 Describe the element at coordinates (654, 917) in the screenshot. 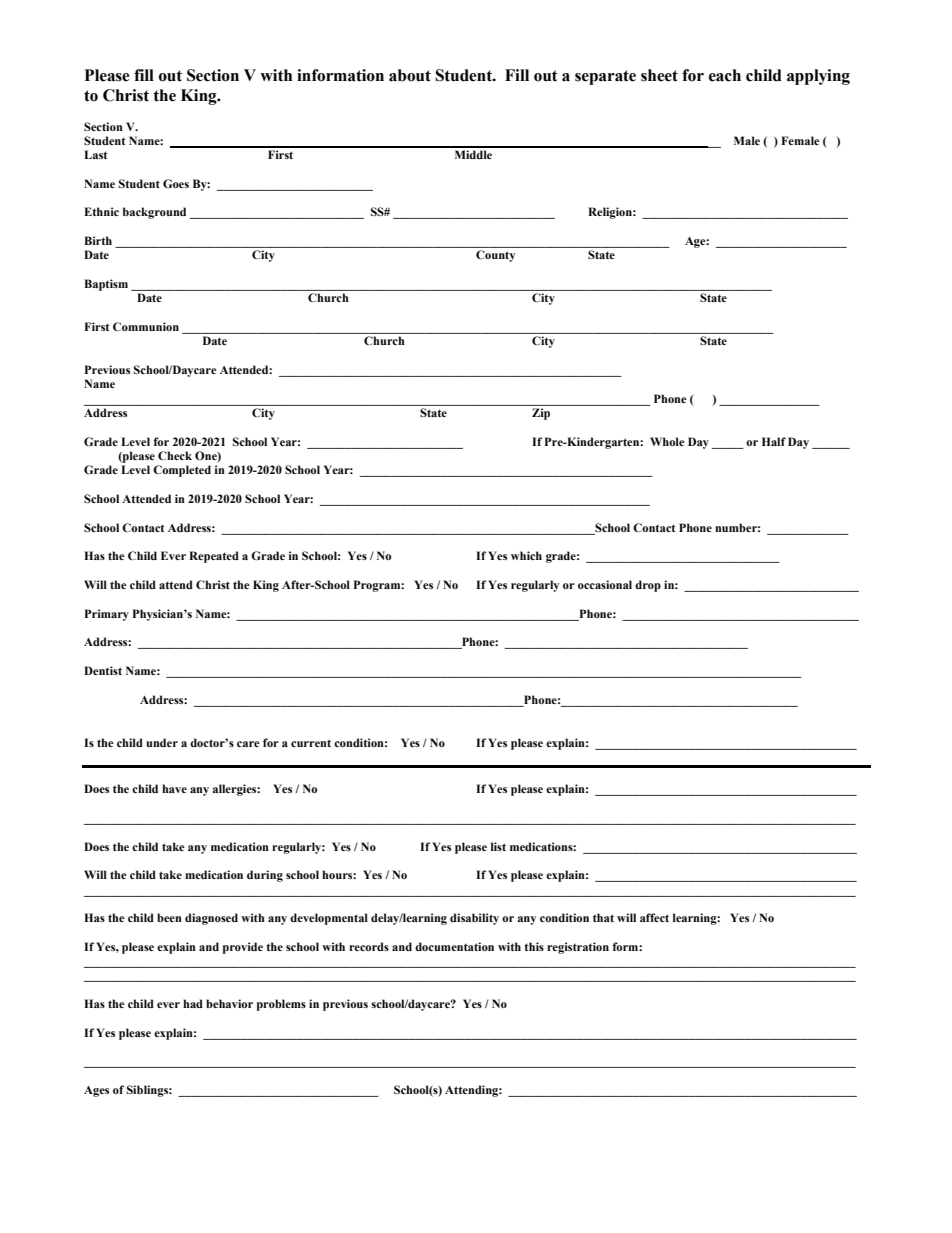

I see `affect` at that location.
